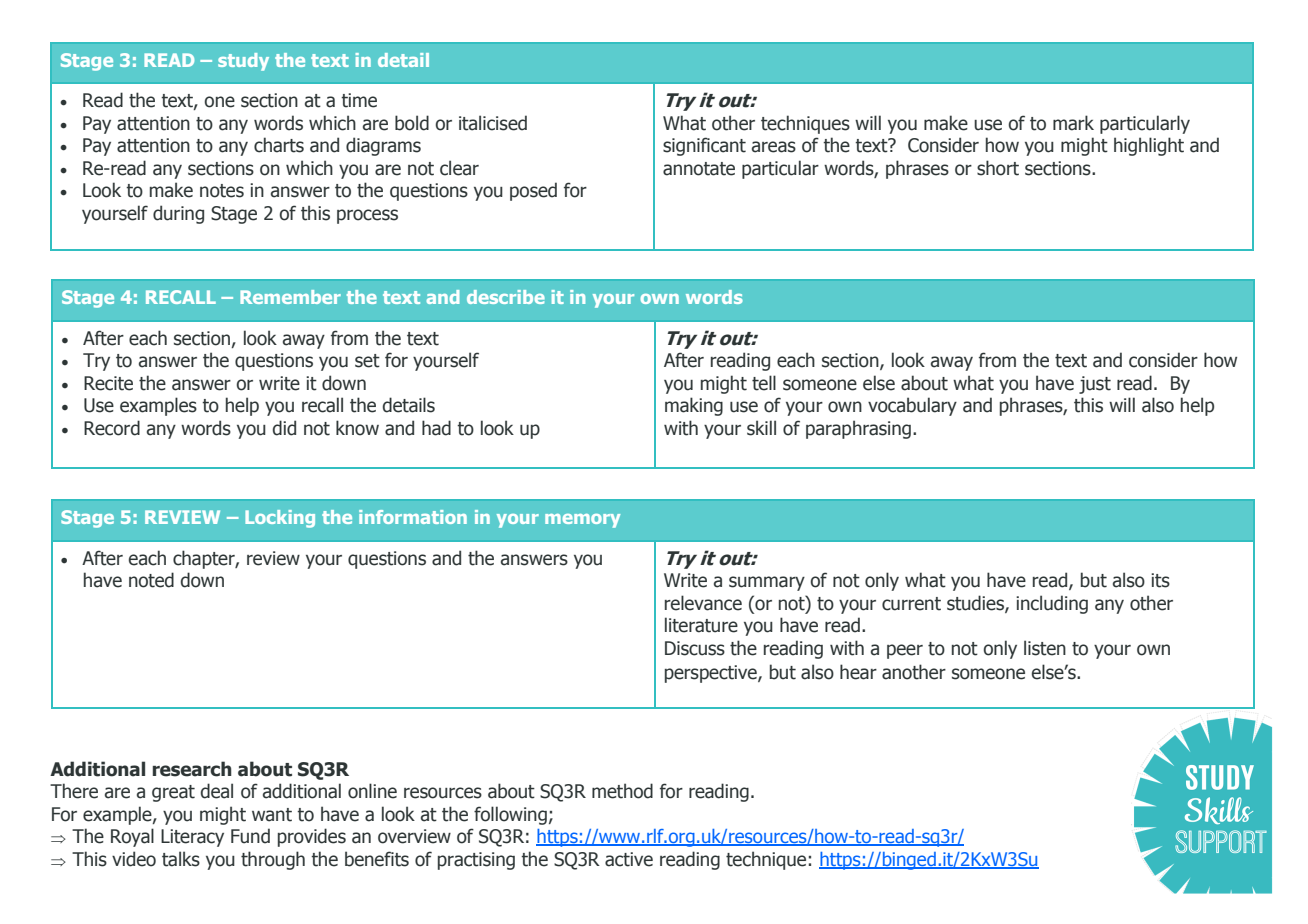  Describe the element at coordinates (192, 838) in the screenshot. I see `Literacy` at that location.
